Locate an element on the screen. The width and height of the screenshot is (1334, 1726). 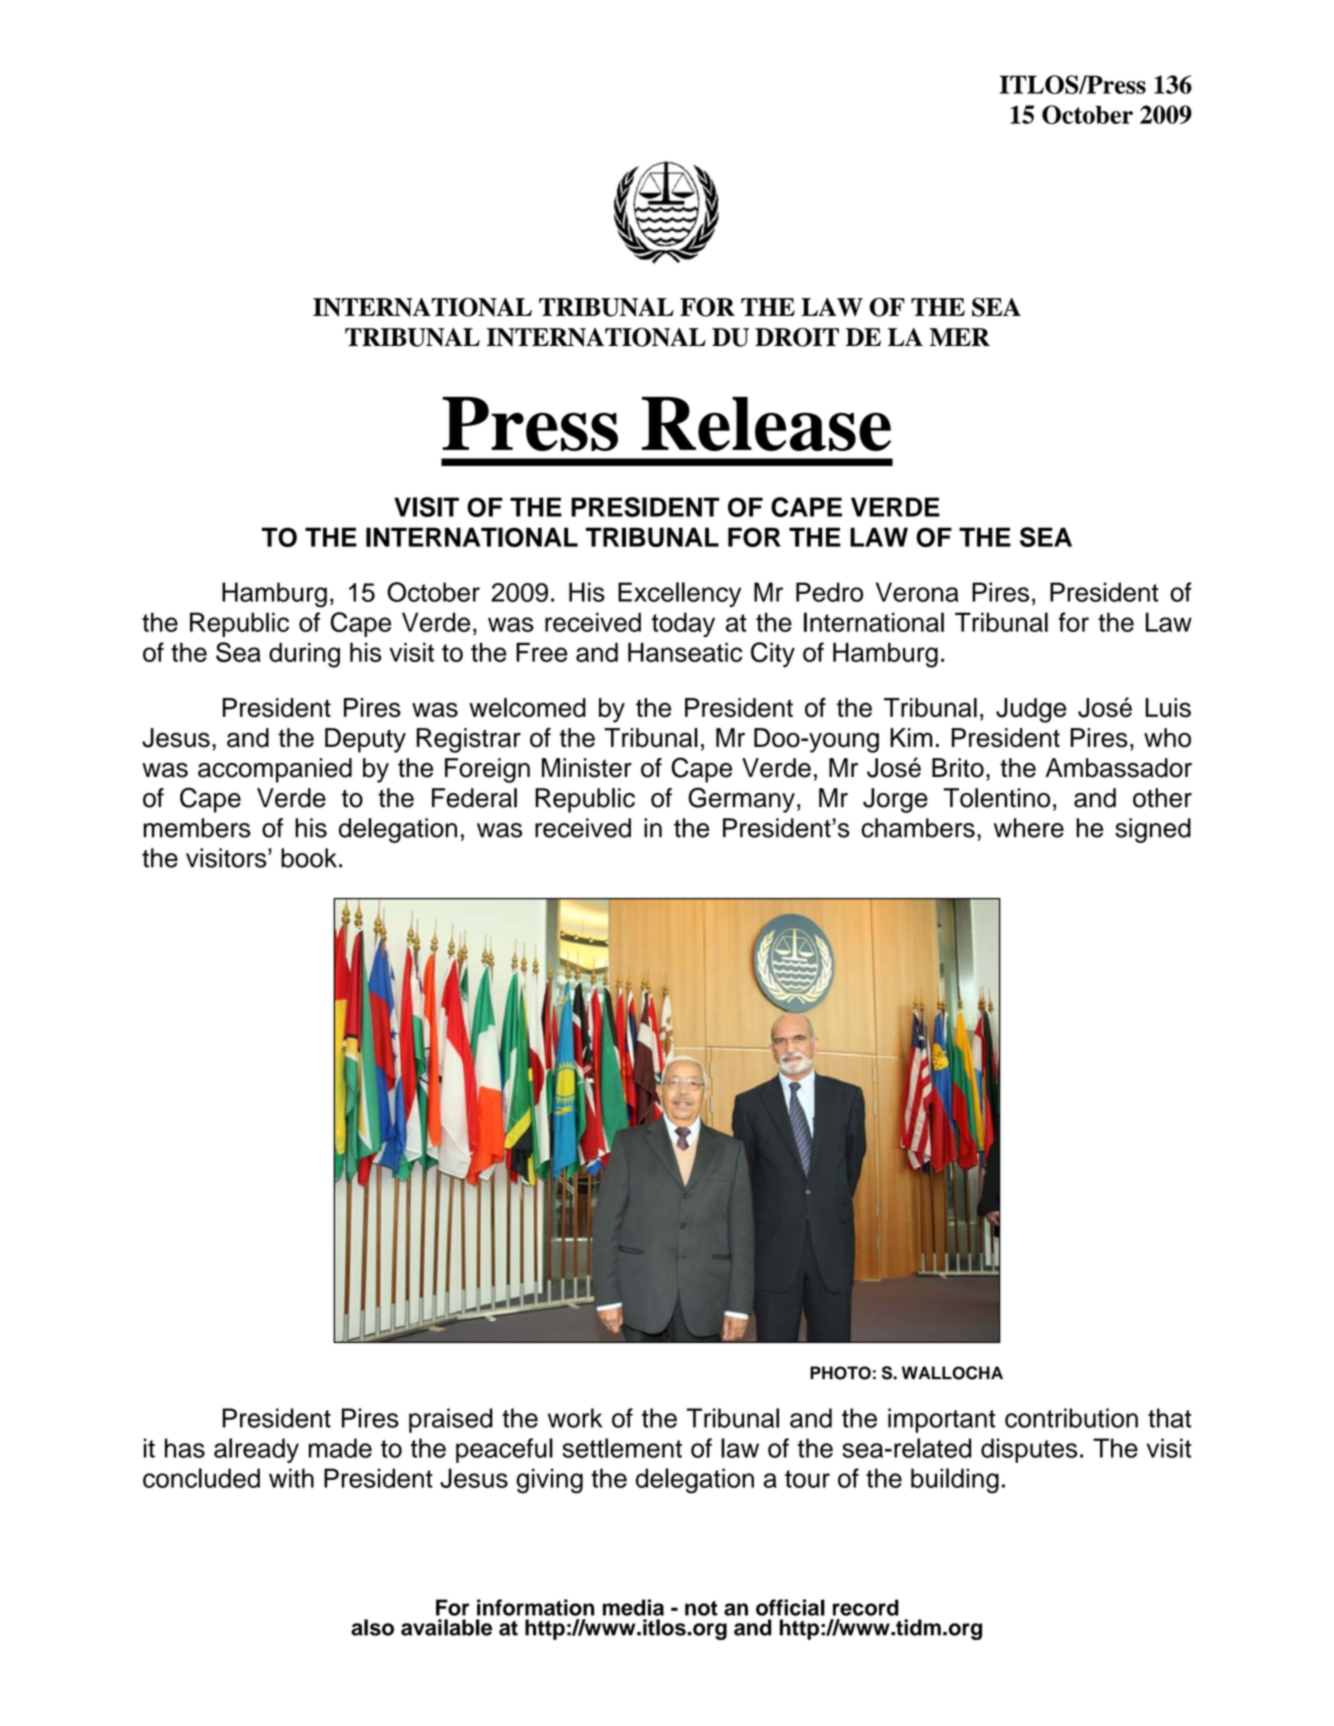
Release is located at coordinates (766, 424).
